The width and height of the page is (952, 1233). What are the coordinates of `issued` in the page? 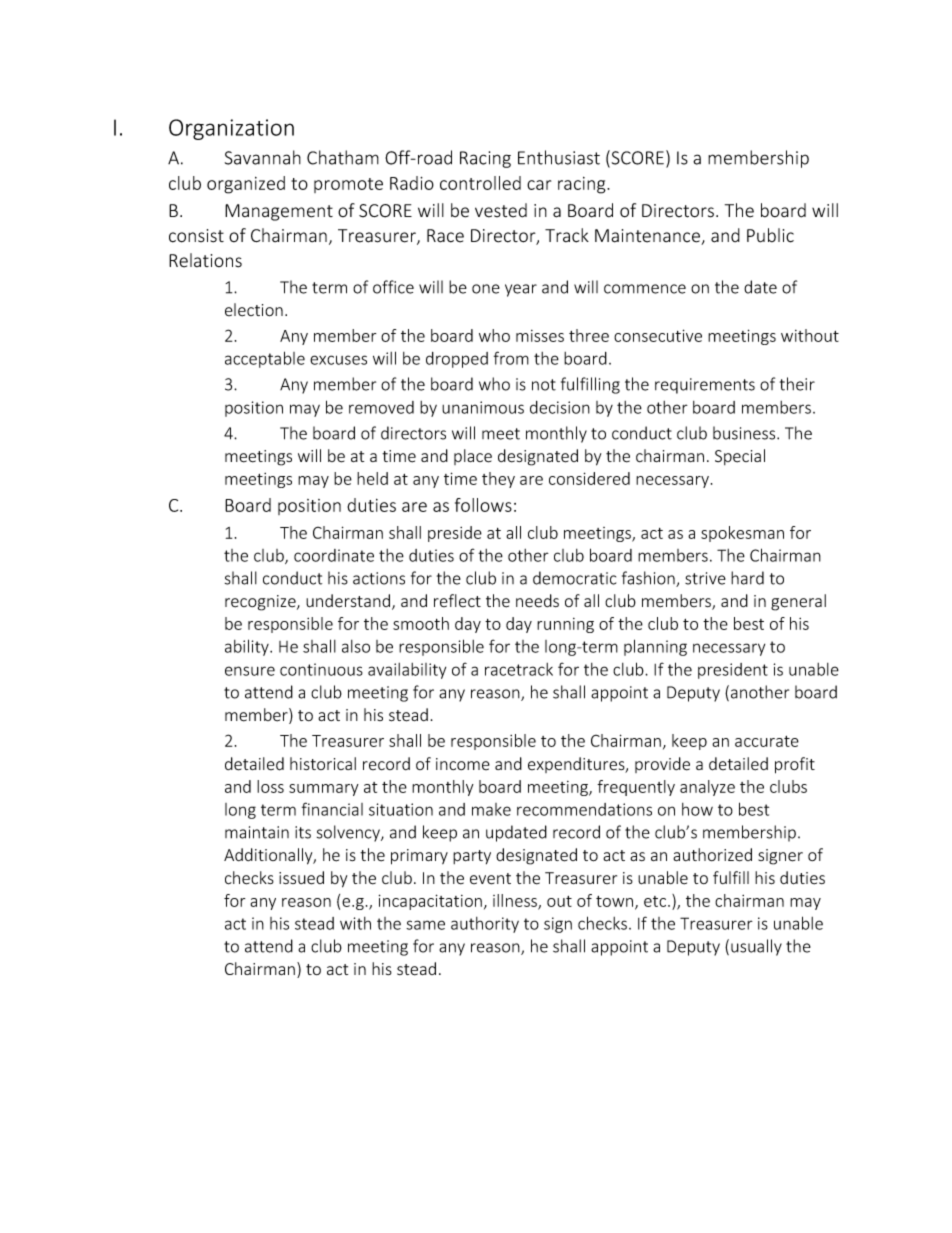 It's located at (301, 878).
